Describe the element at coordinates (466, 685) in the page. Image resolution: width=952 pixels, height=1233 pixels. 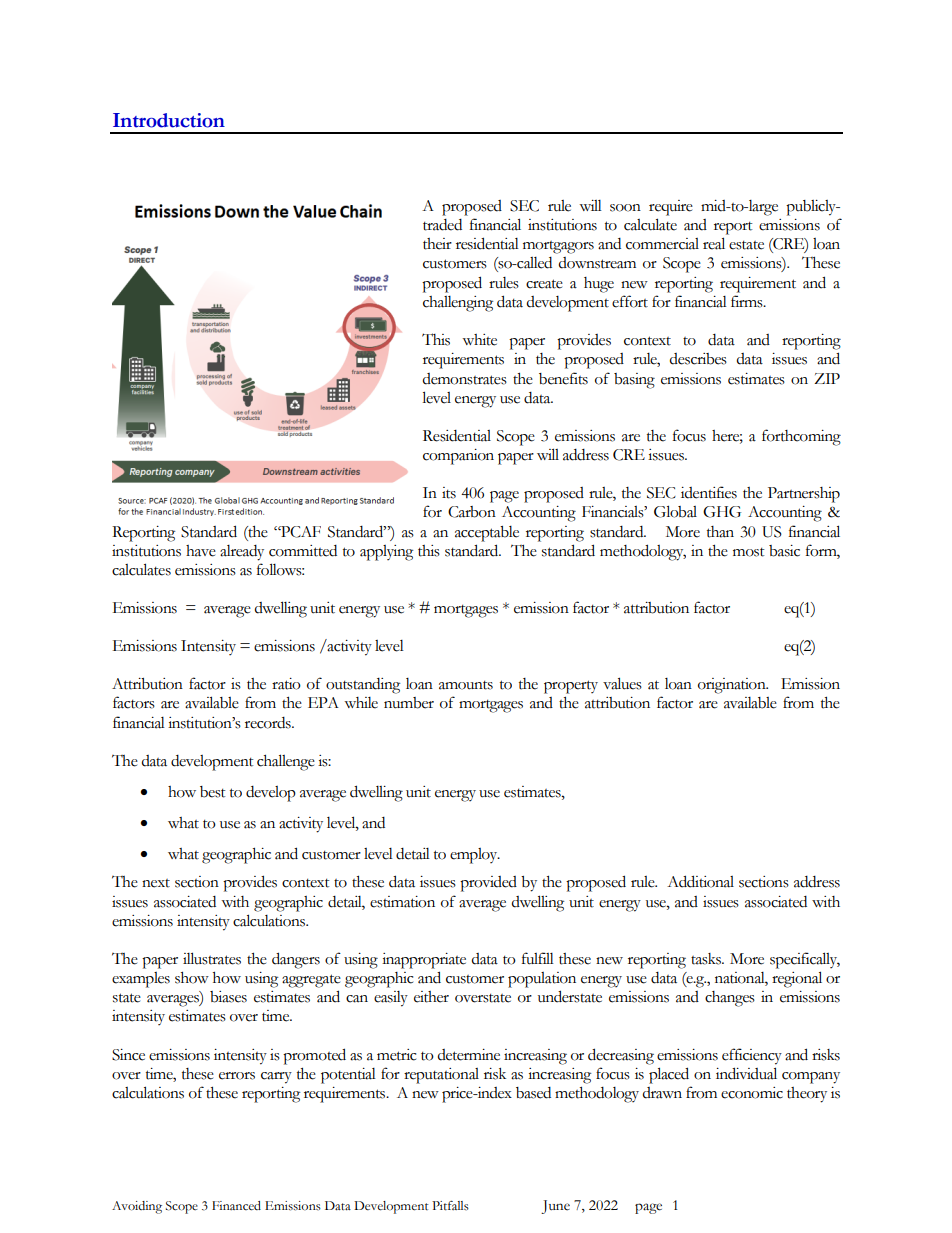
I see `amounts` at that location.
